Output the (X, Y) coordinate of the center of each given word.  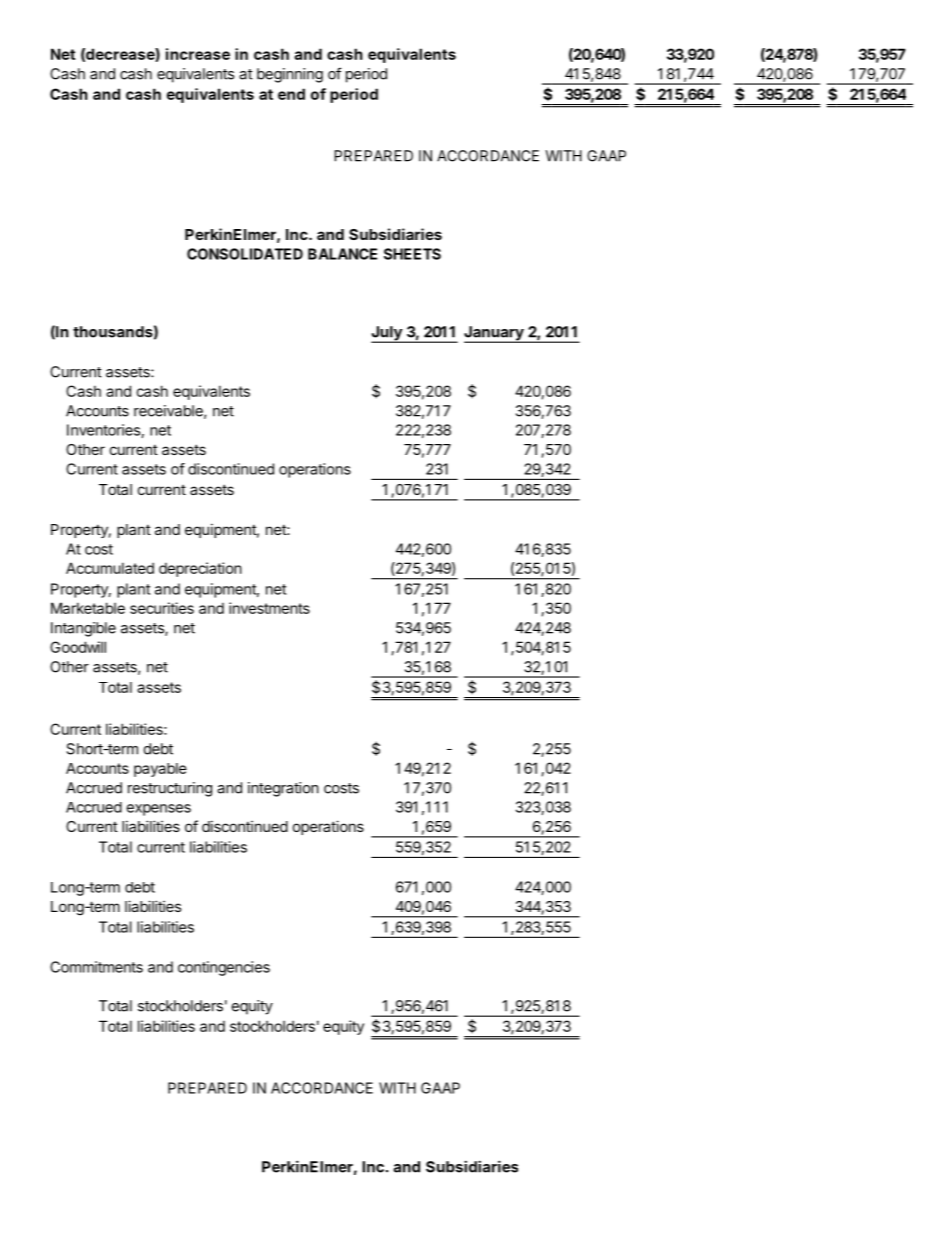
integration (283, 789)
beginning (290, 75)
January (495, 334)
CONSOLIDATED (245, 254)
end (291, 94)
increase (198, 54)
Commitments (96, 967)
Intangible (83, 629)
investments (269, 608)
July (387, 334)
